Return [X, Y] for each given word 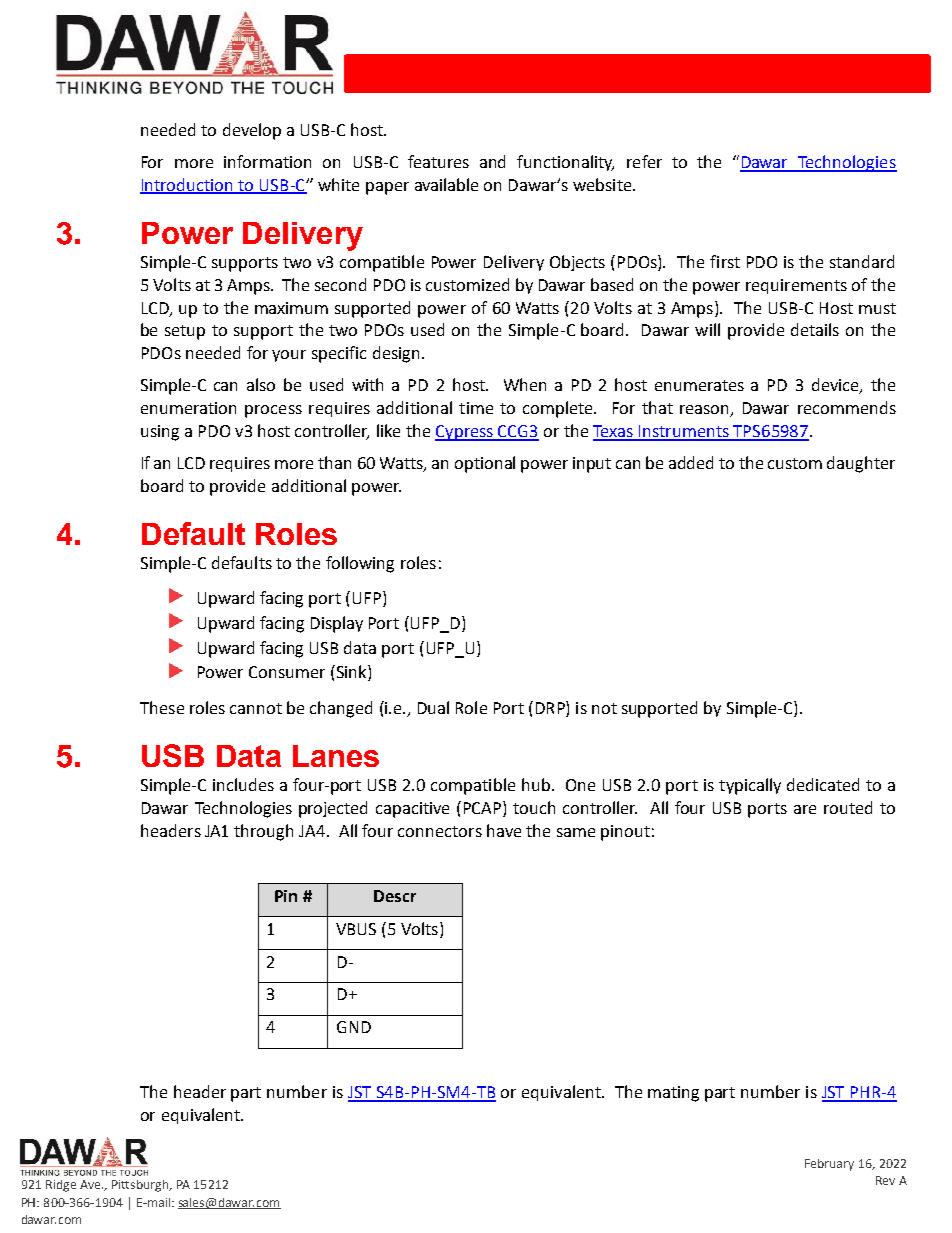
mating [673, 1094]
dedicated [823, 784]
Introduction [187, 185]
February [829, 1165]
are [805, 809]
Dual [433, 707]
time [476, 408]
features [438, 161]
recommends [847, 407]
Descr [395, 896]
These [162, 707]
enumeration [188, 408]
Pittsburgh [141, 1186]
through [263, 832]
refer [644, 161]
